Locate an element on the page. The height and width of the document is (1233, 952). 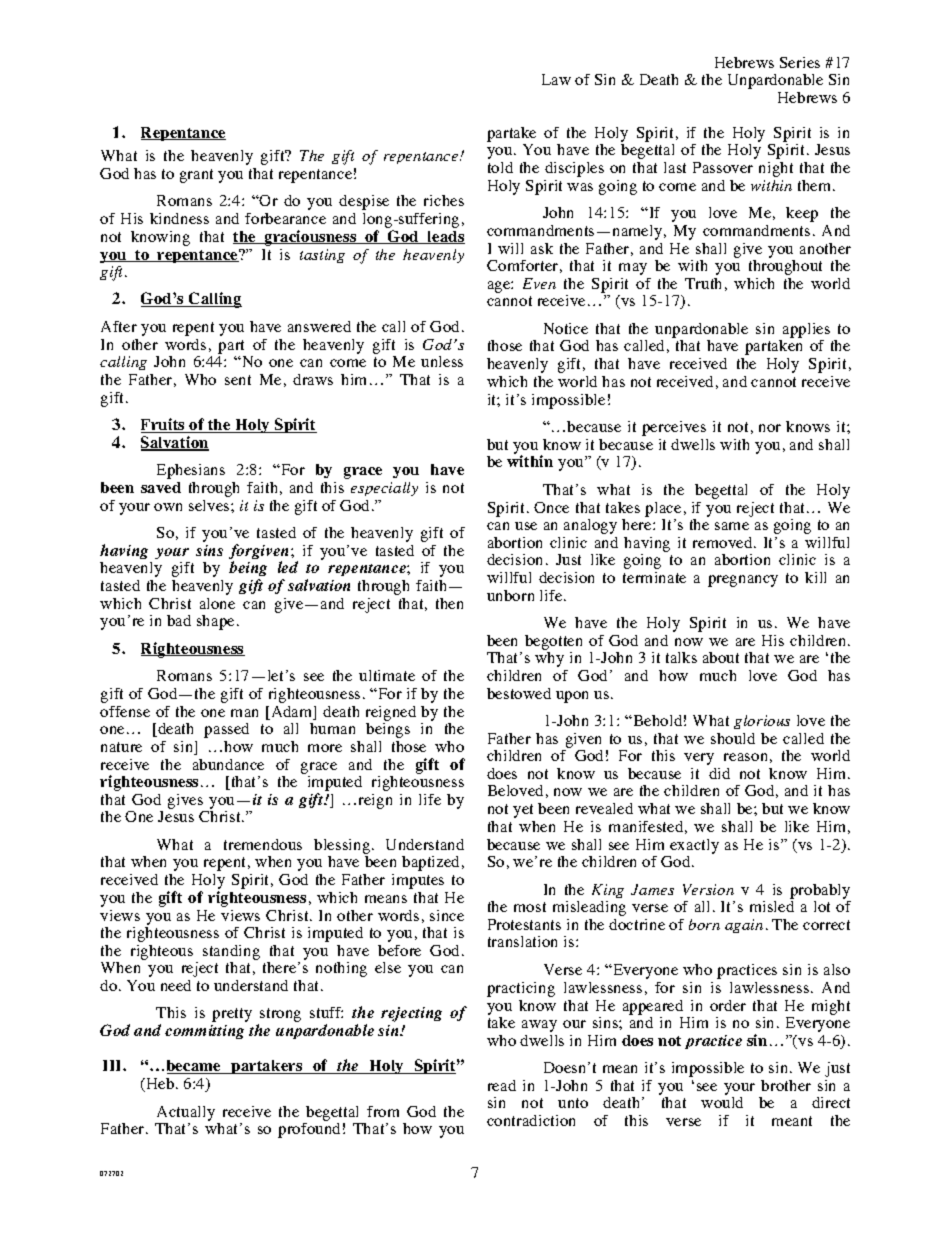
became is located at coordinates (195, 1067).
